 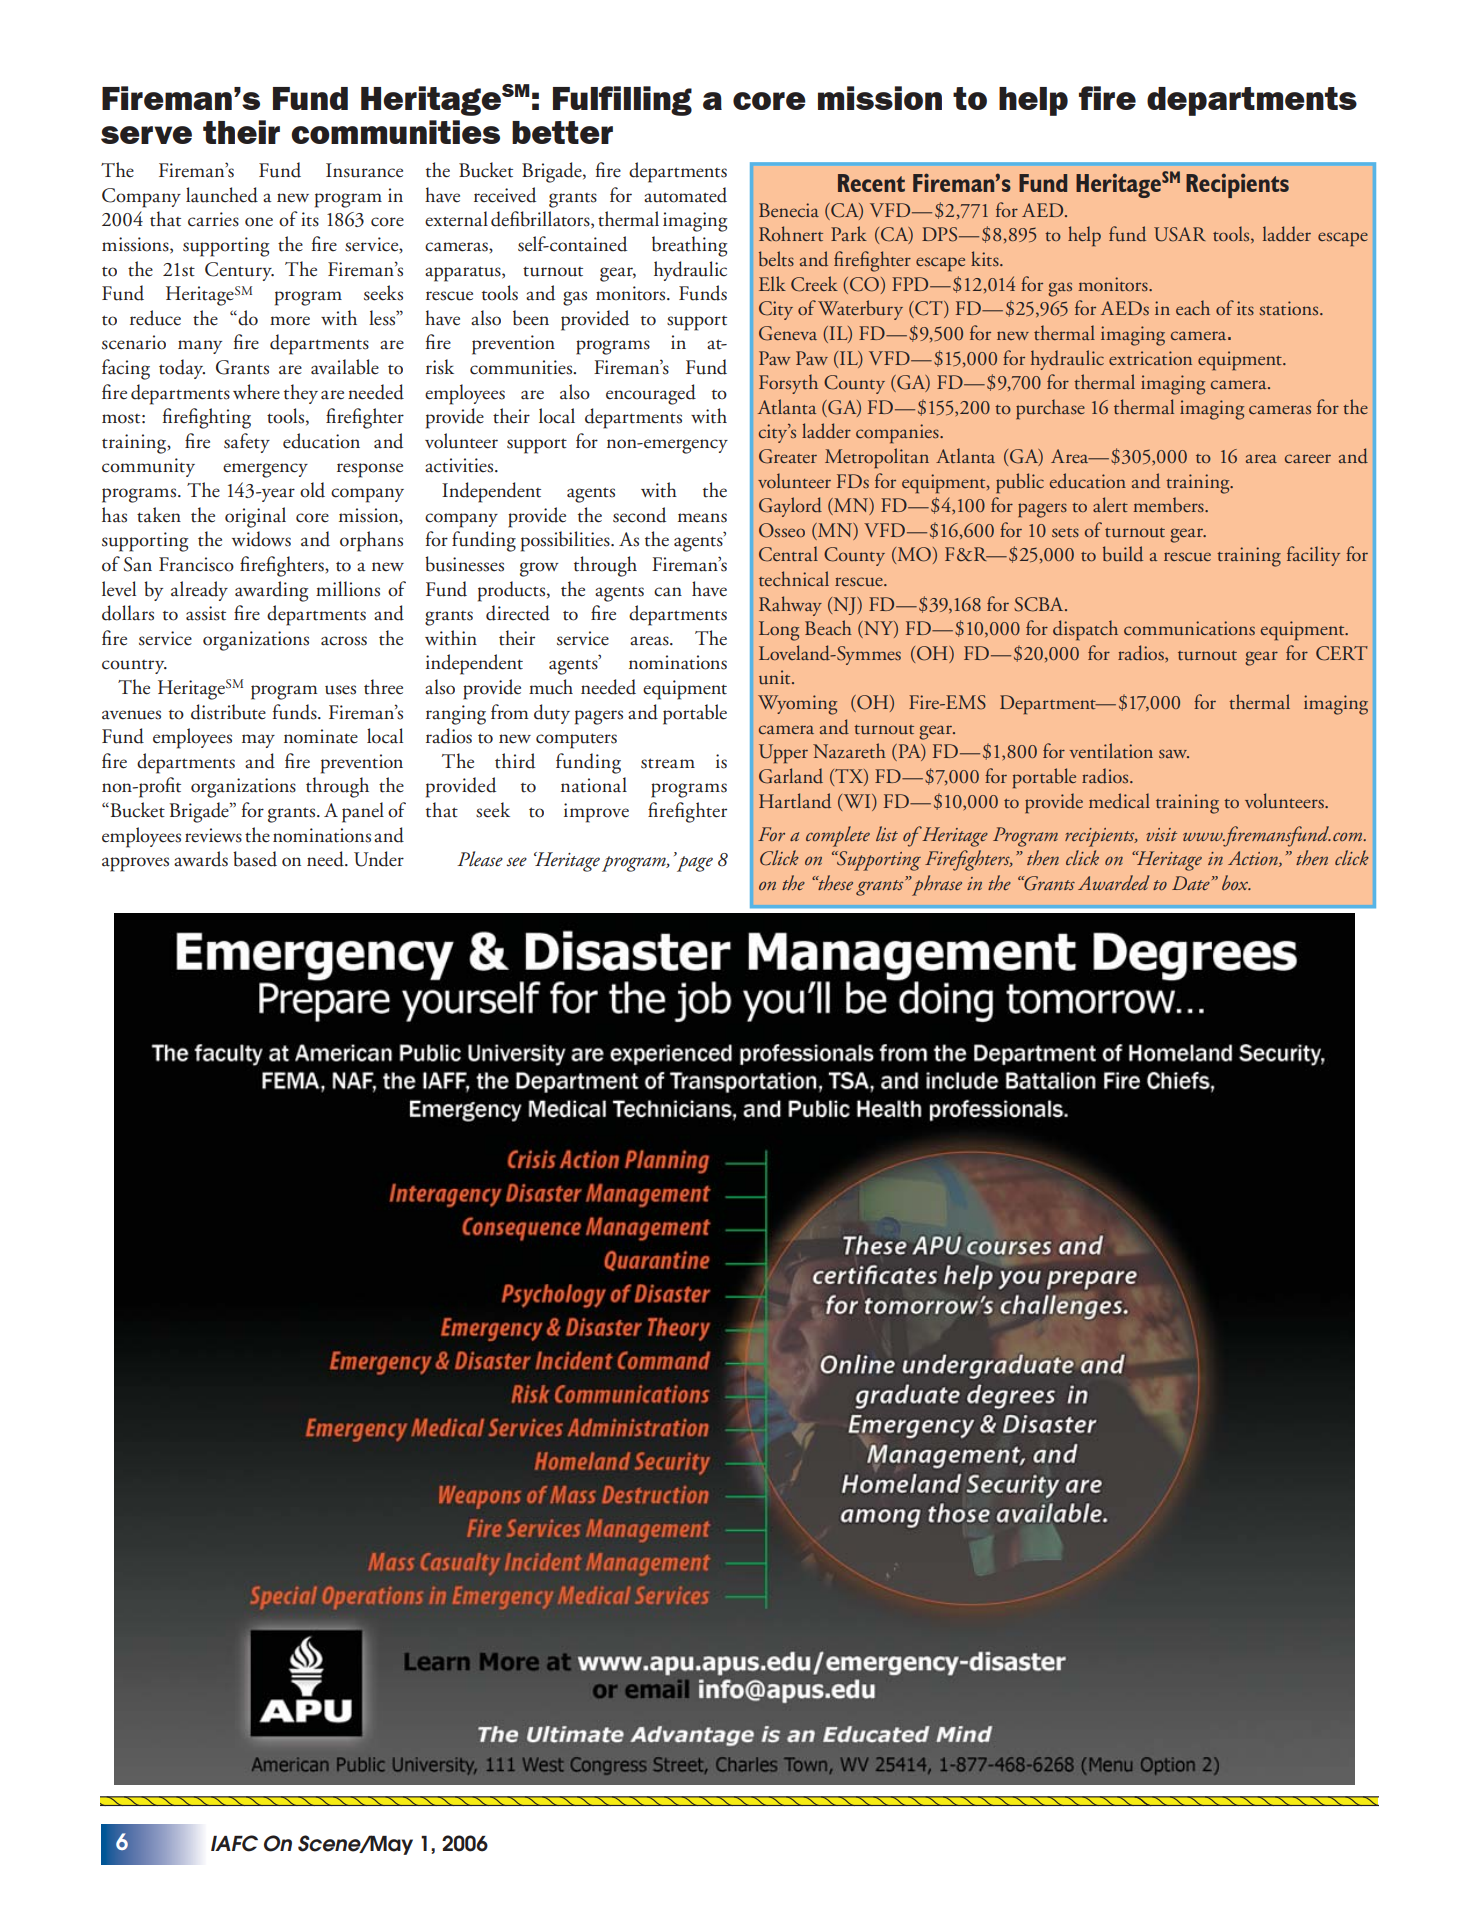 I want to click on based, so click(x=255, y=859).
